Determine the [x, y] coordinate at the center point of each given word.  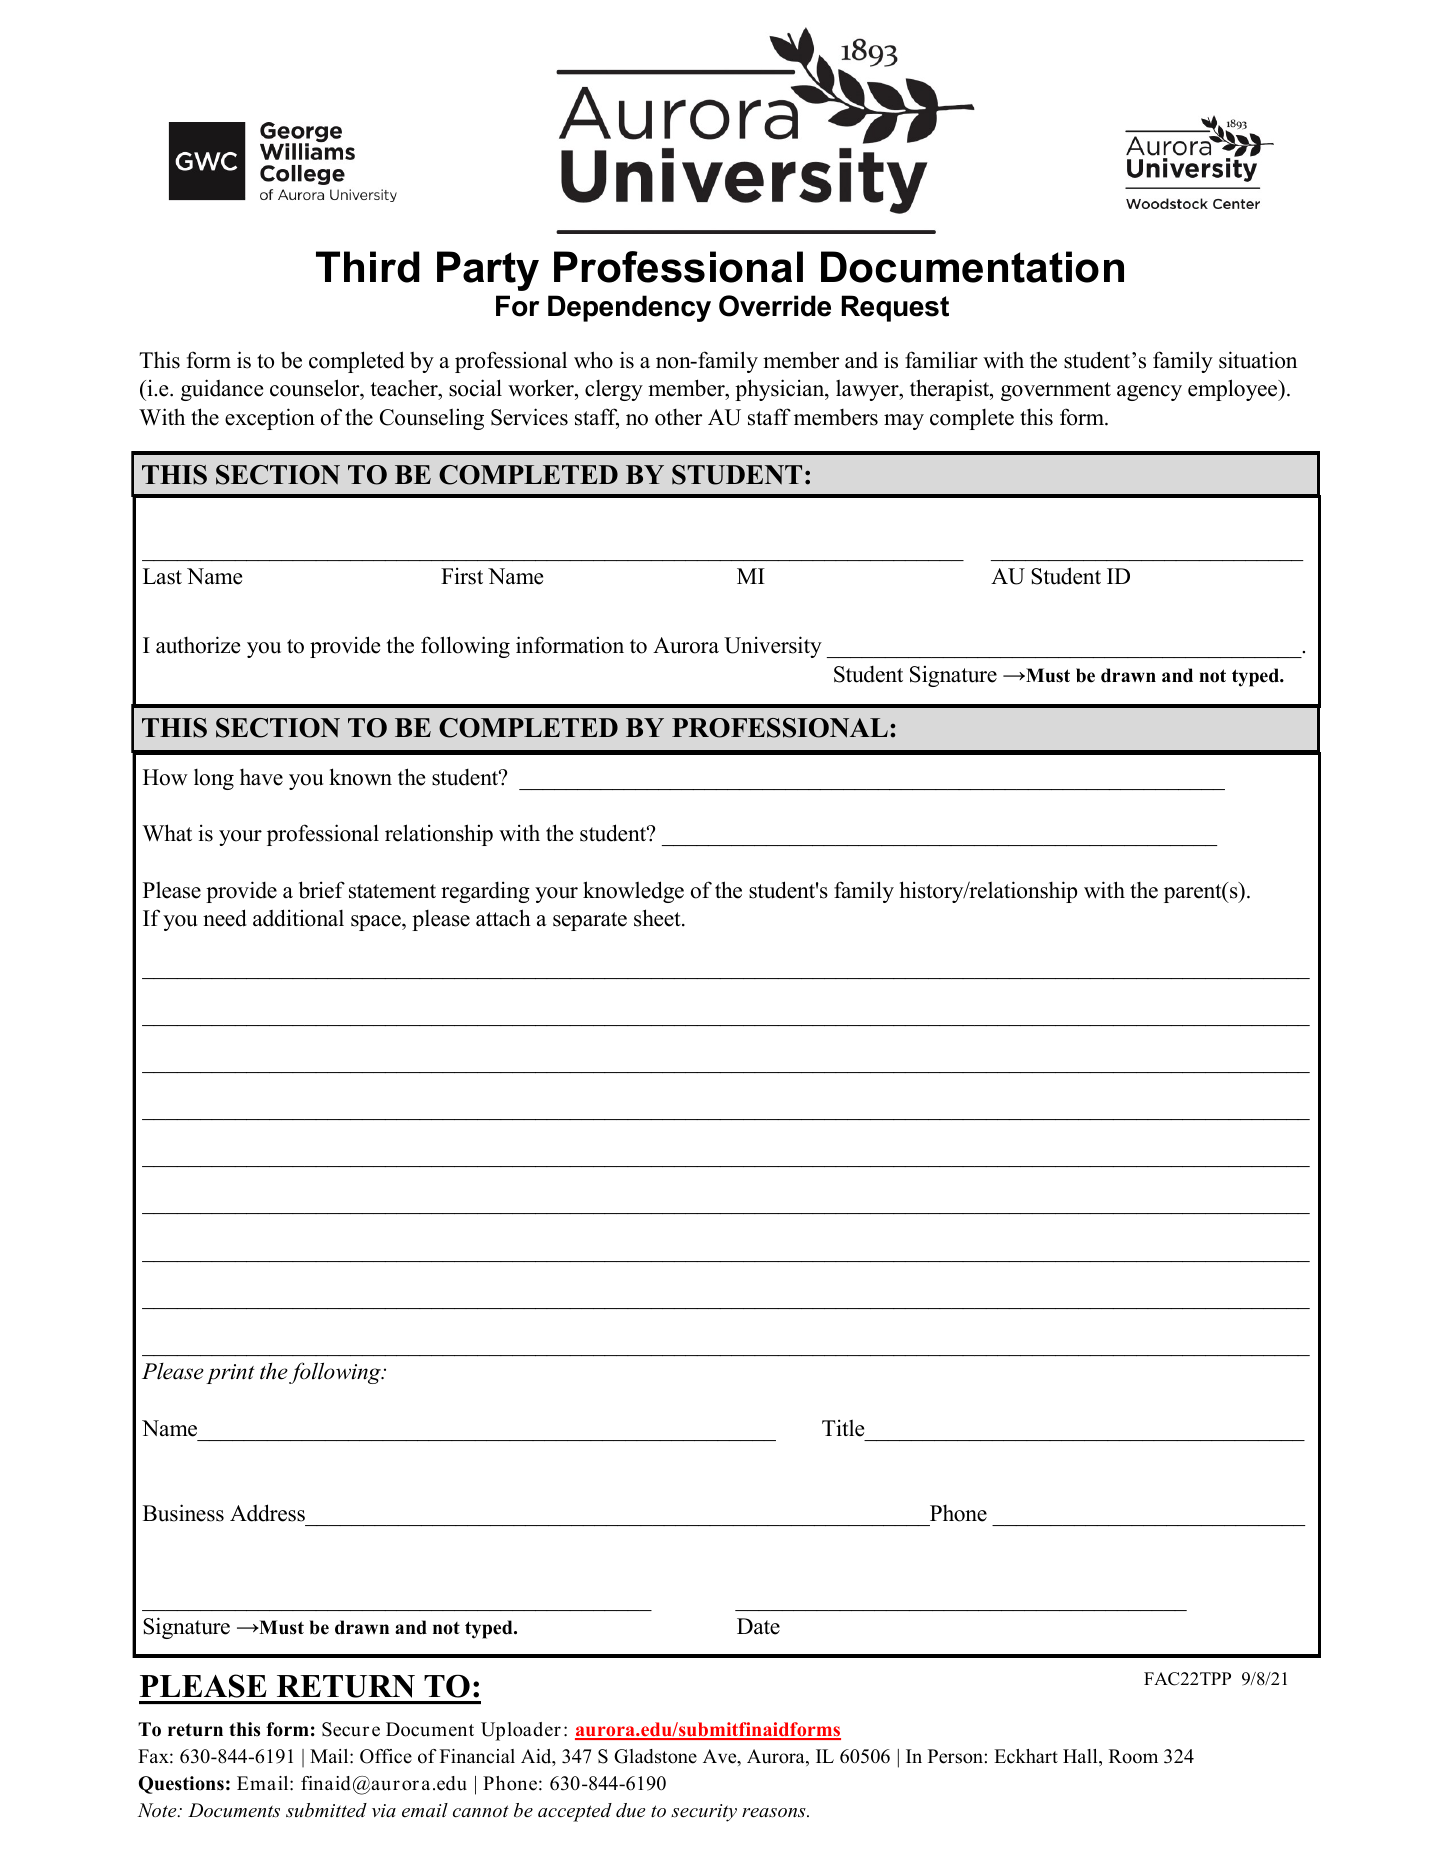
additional [298, 918]
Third [368, 267]
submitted [326, 1810]
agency [1149, 393]
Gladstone [655, 1756]
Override [775, 306]
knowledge [633, 892]
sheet [658, 918]
